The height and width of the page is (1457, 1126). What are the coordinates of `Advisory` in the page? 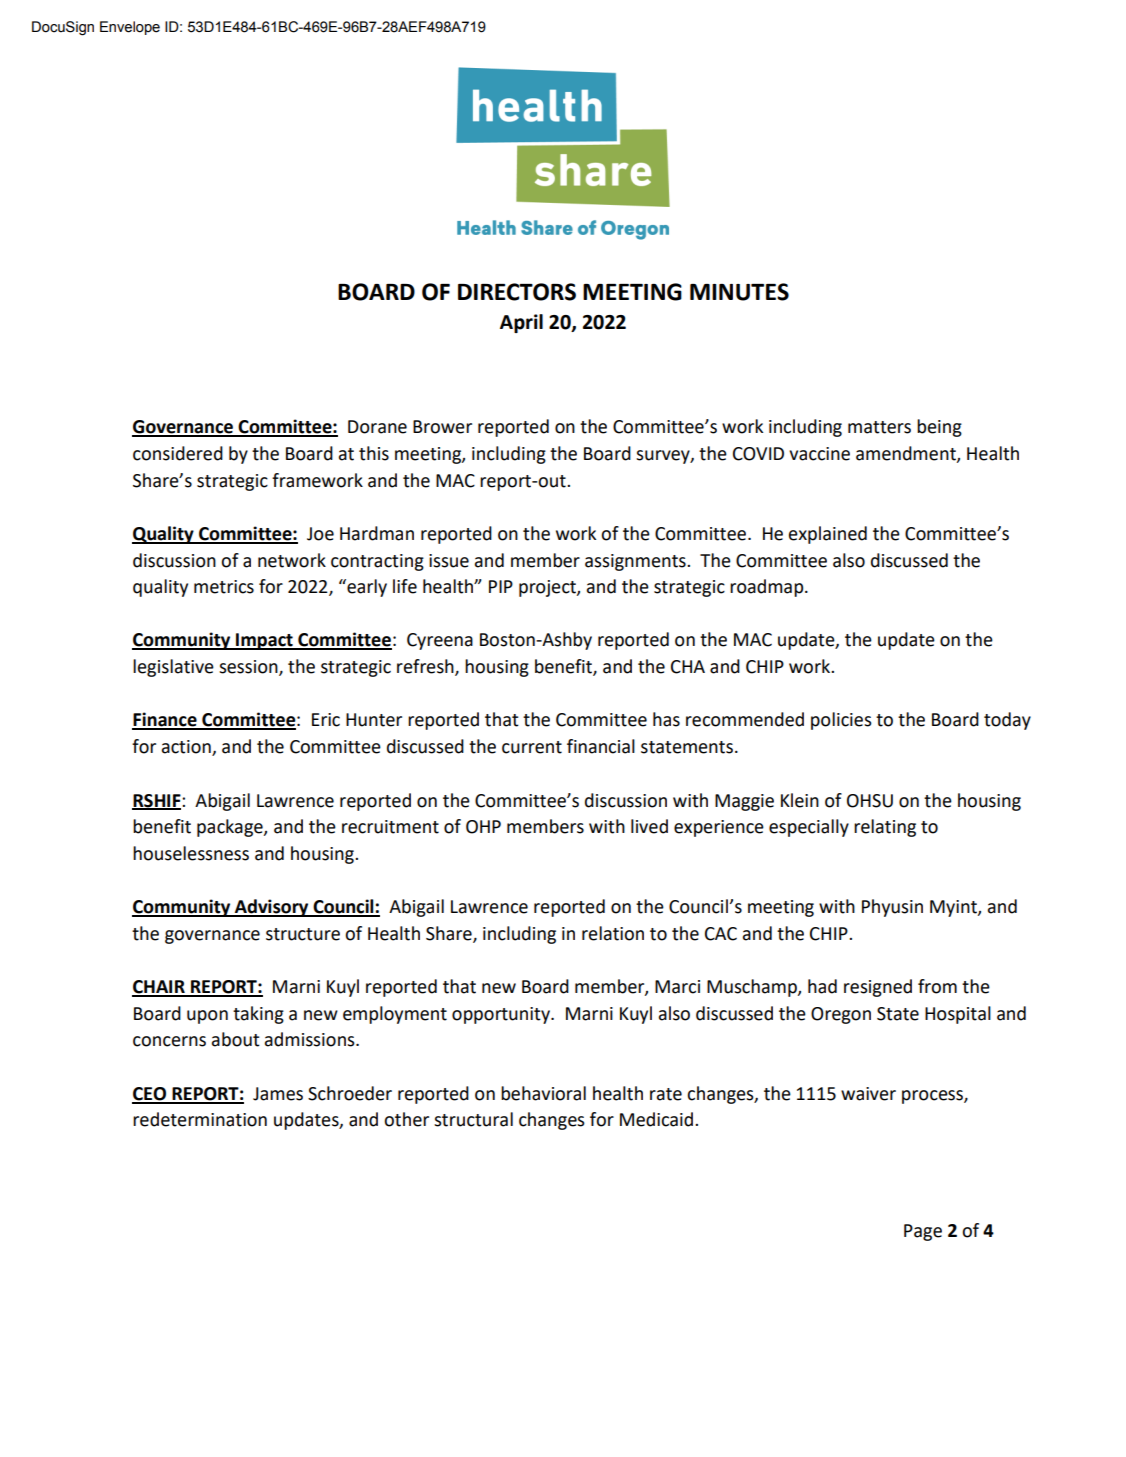 It's located at (272, 908).
